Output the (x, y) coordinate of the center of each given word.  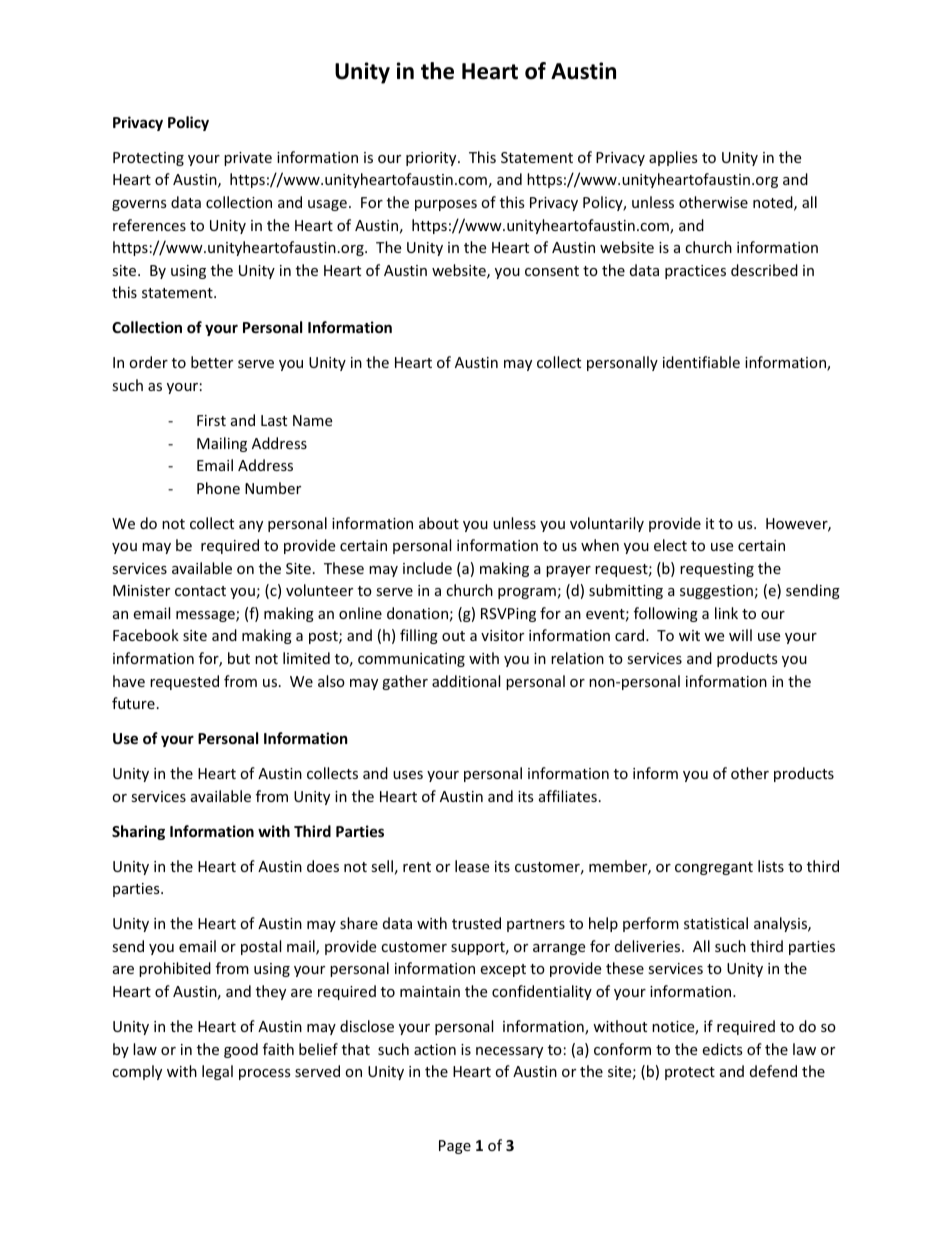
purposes (446, 205)
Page (455, 1147)
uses (408, 775)
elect (670, 545)
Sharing (138, 832)
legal (217, 1072)
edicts (722, 1049)
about (439, 523)
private (248, 159)
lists (771, 866)
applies (673, 158)
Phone (218, 488)
